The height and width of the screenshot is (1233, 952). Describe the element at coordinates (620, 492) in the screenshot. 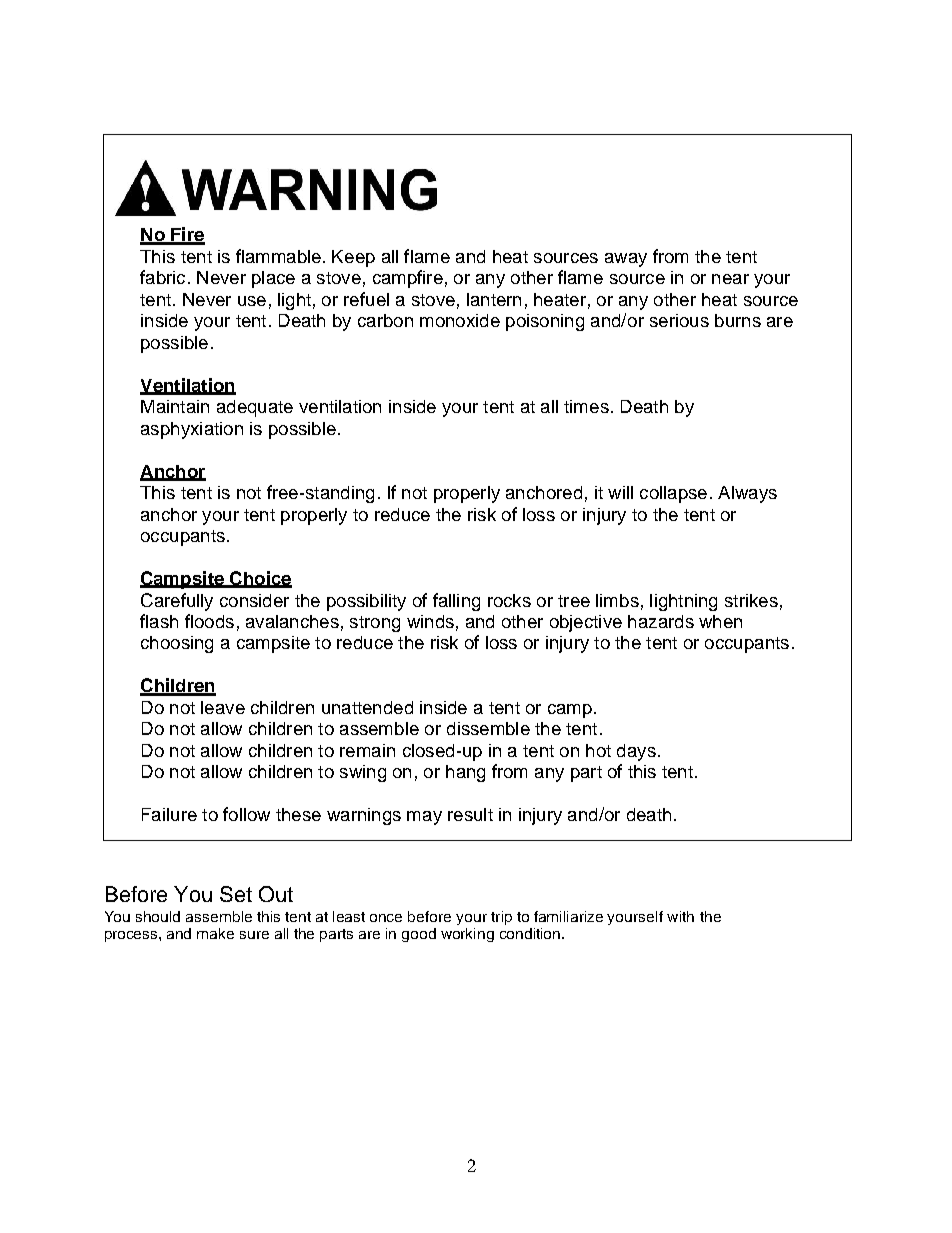

I see `will` at that location.
